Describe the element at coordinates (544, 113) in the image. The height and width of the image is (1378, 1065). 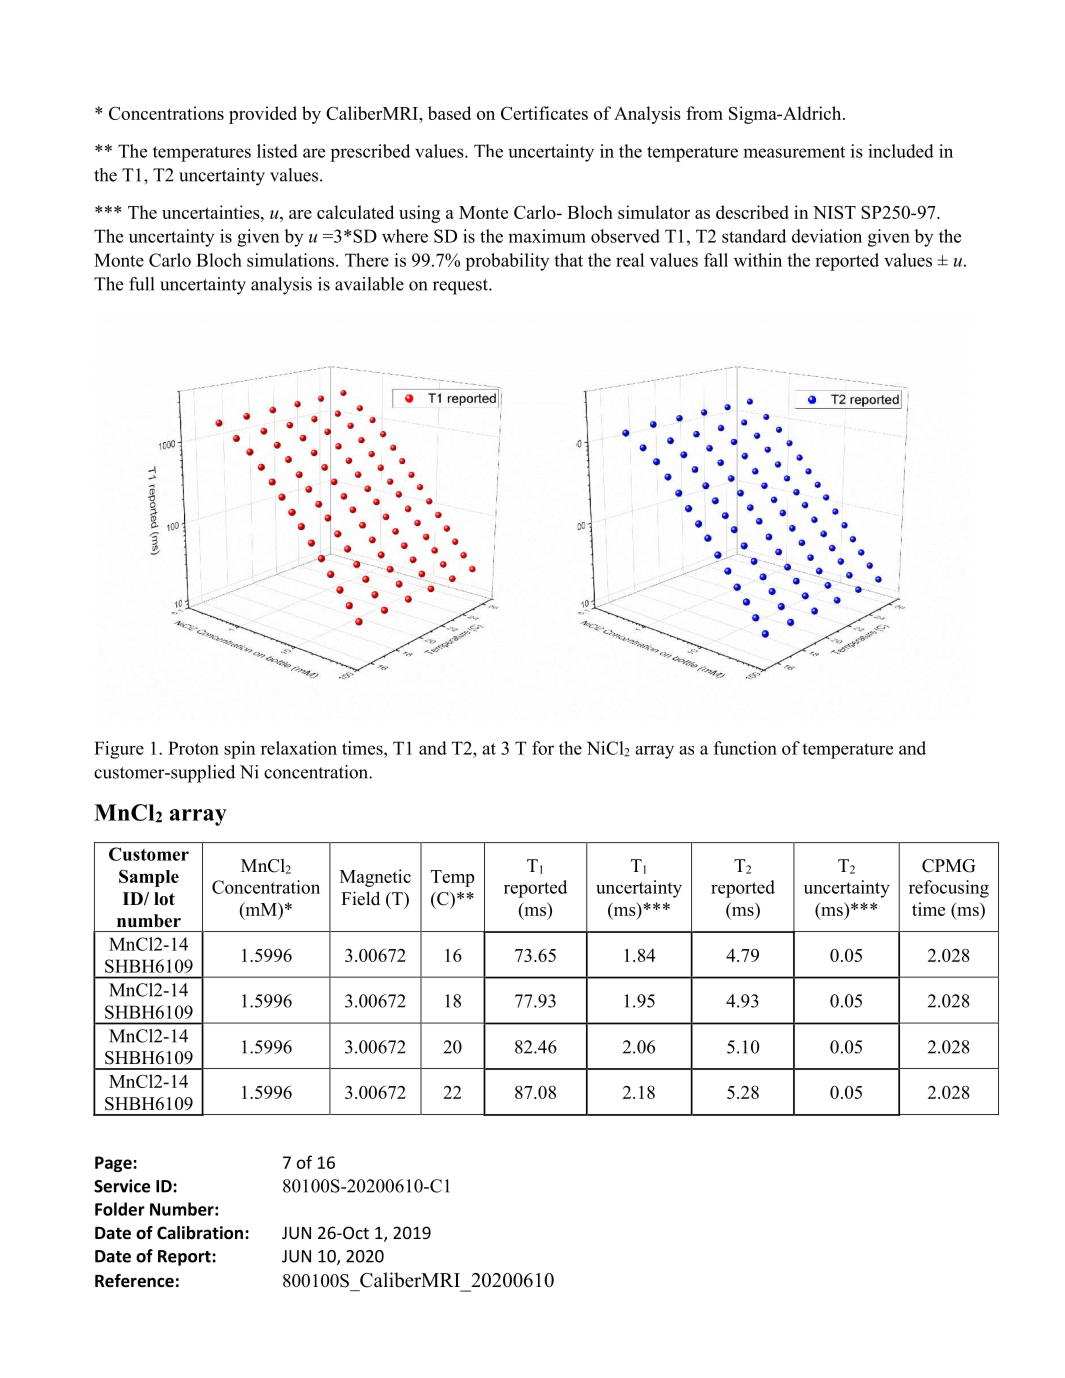
I see `Certificates` at that location.
